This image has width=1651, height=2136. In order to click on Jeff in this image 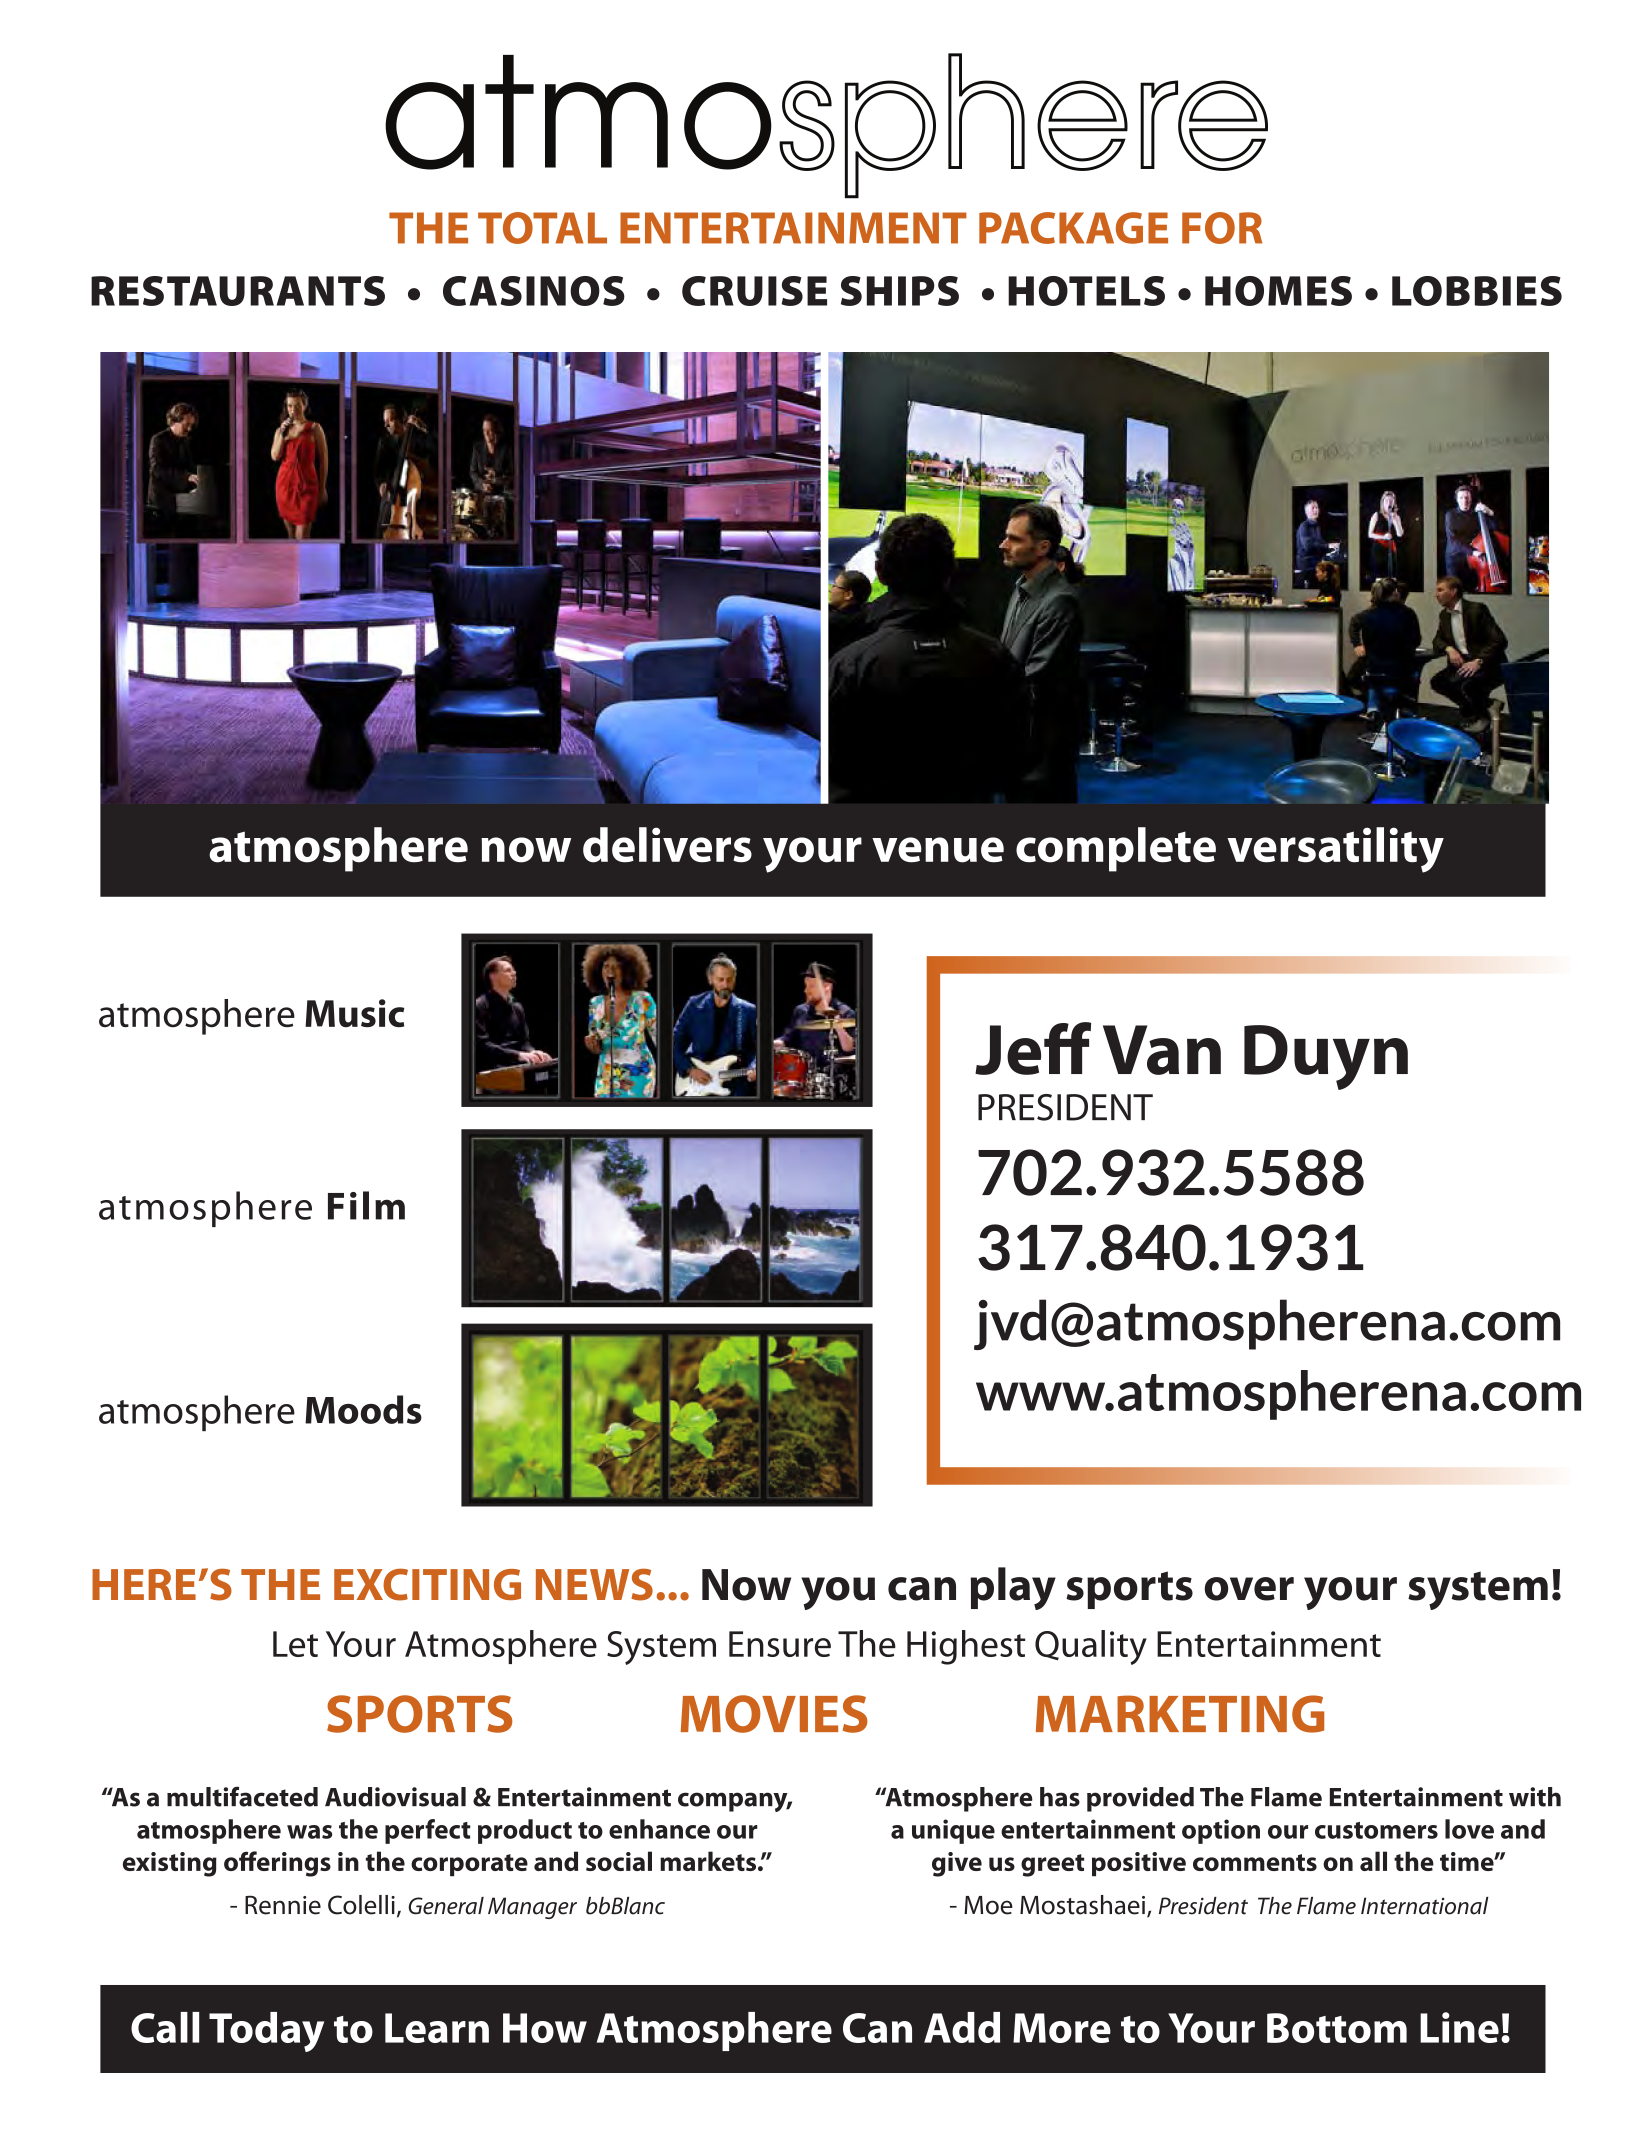, I will do `click(1033, 1048)`.
